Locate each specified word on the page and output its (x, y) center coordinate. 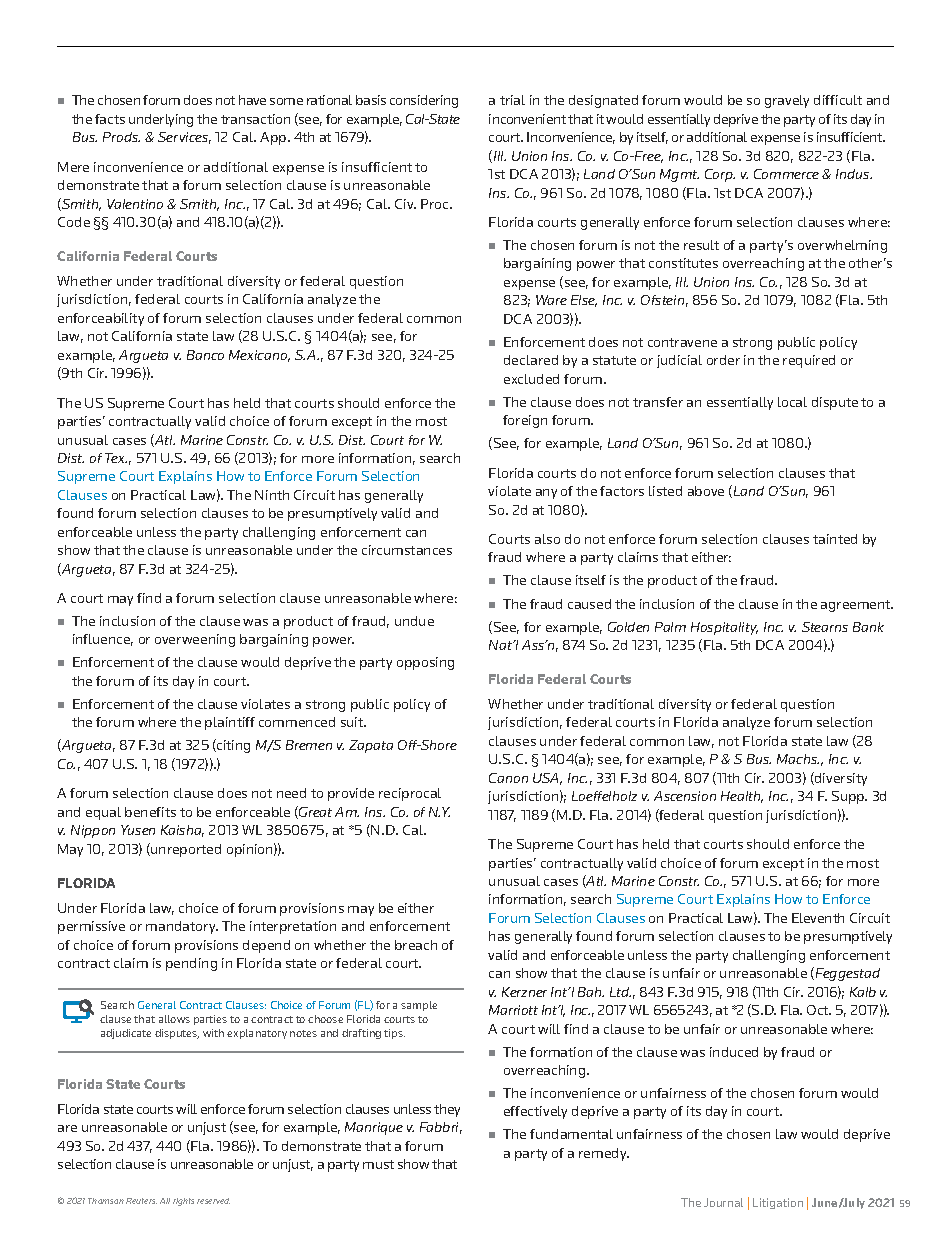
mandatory (182, 927)
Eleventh (818, 918)
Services (184, 138)
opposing (425, 663)
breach (416, 945)
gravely (787, 101)
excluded (531, 379)
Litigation (778, 1203)
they (447, 1110)
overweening (195, 640)
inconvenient (527, 119)
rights (183, 1202)
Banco (205, 355)
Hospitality (724, 628)
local (792, 402)
